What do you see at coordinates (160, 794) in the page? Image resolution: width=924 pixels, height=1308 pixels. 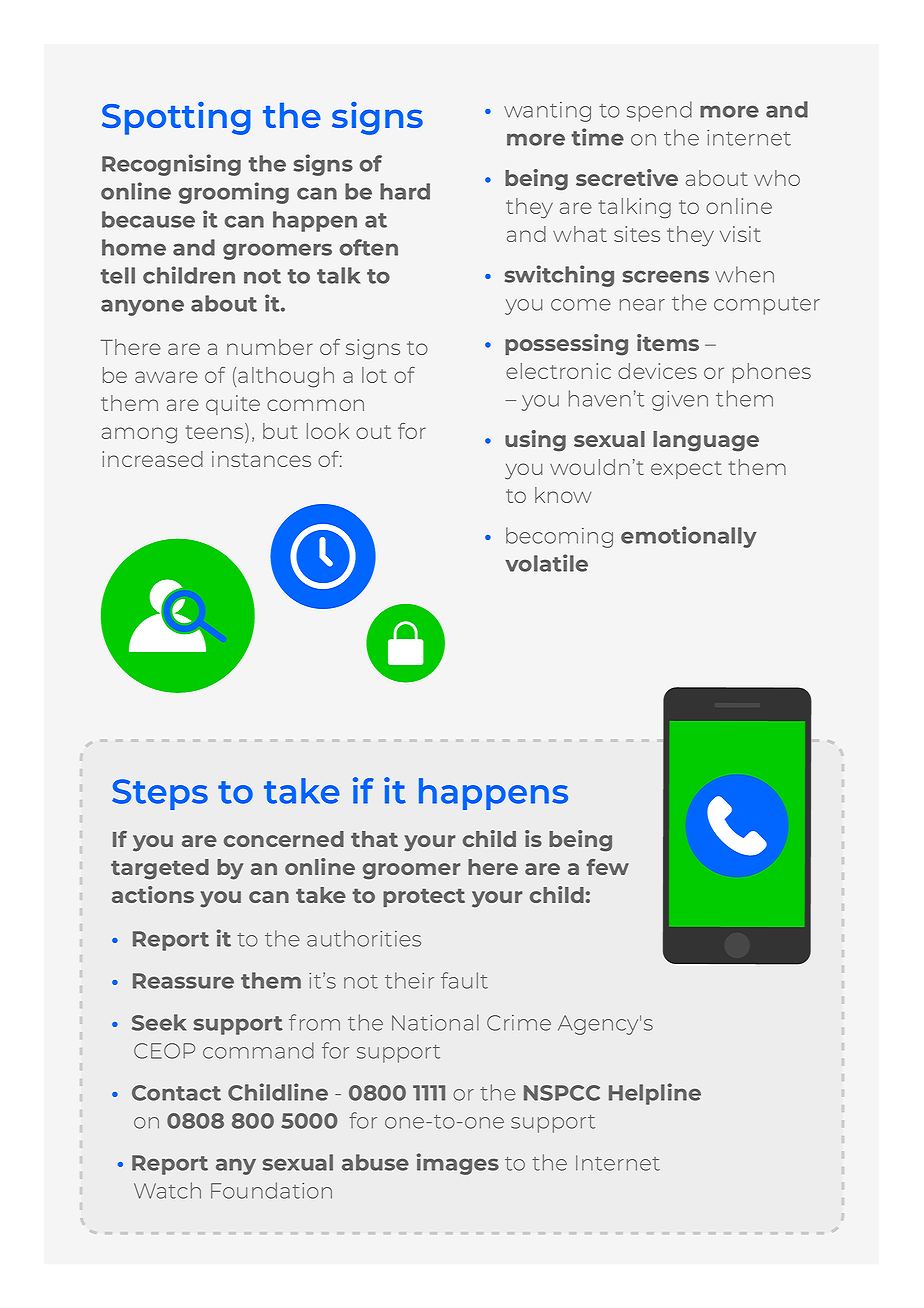 I see `Steps` at bounding box center [160, 794].
